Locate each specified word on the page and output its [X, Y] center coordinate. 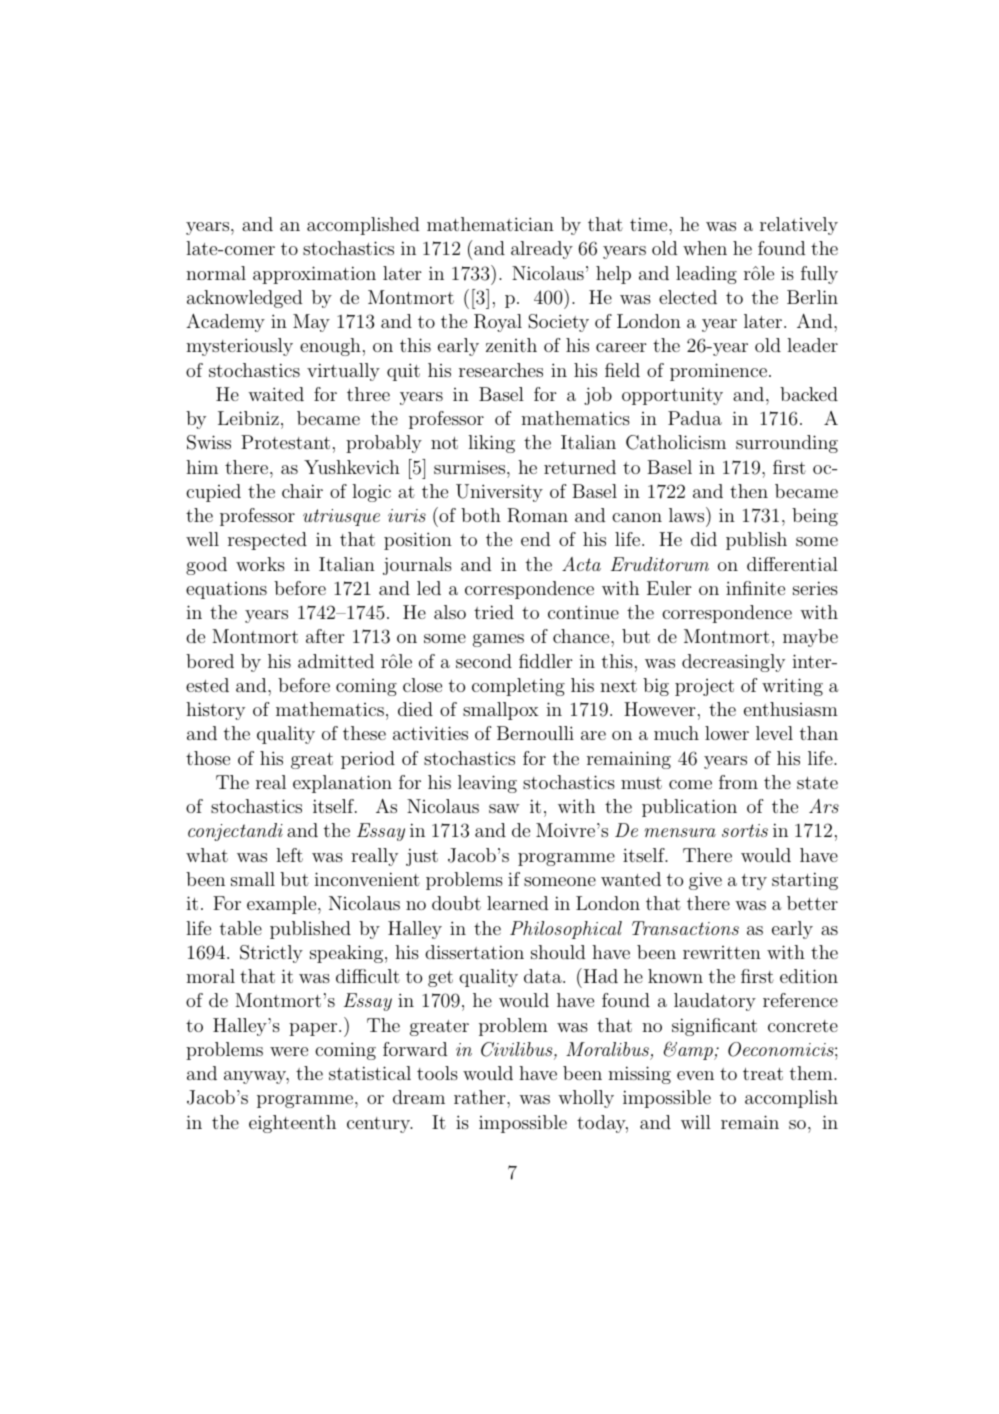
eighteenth [292, 1124]
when [705, 248]
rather [481, 1097]
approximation [314, 275]
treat [763, 1074]
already [542, 250]
